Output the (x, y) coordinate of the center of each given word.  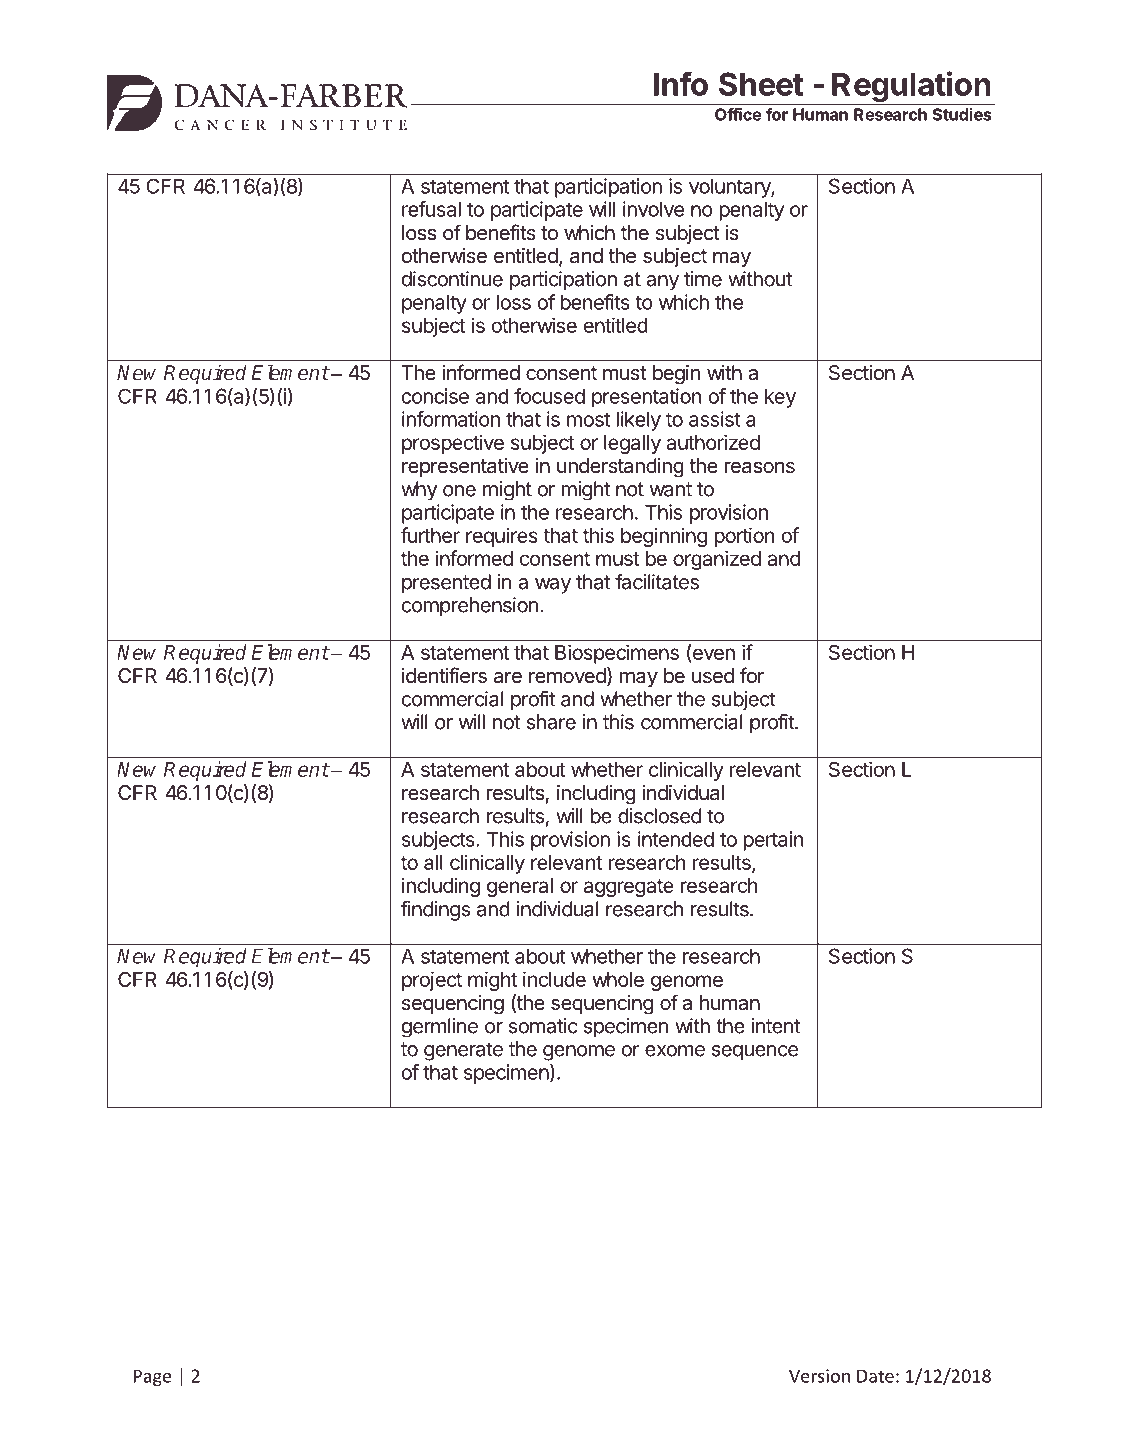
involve (653, 209)
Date (875, 1376)
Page (152, 1377)
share (551, 722)
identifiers (444, 675)
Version (819, 1376)
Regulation (911, 88)
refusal (431, 209)
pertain (773, 841)
